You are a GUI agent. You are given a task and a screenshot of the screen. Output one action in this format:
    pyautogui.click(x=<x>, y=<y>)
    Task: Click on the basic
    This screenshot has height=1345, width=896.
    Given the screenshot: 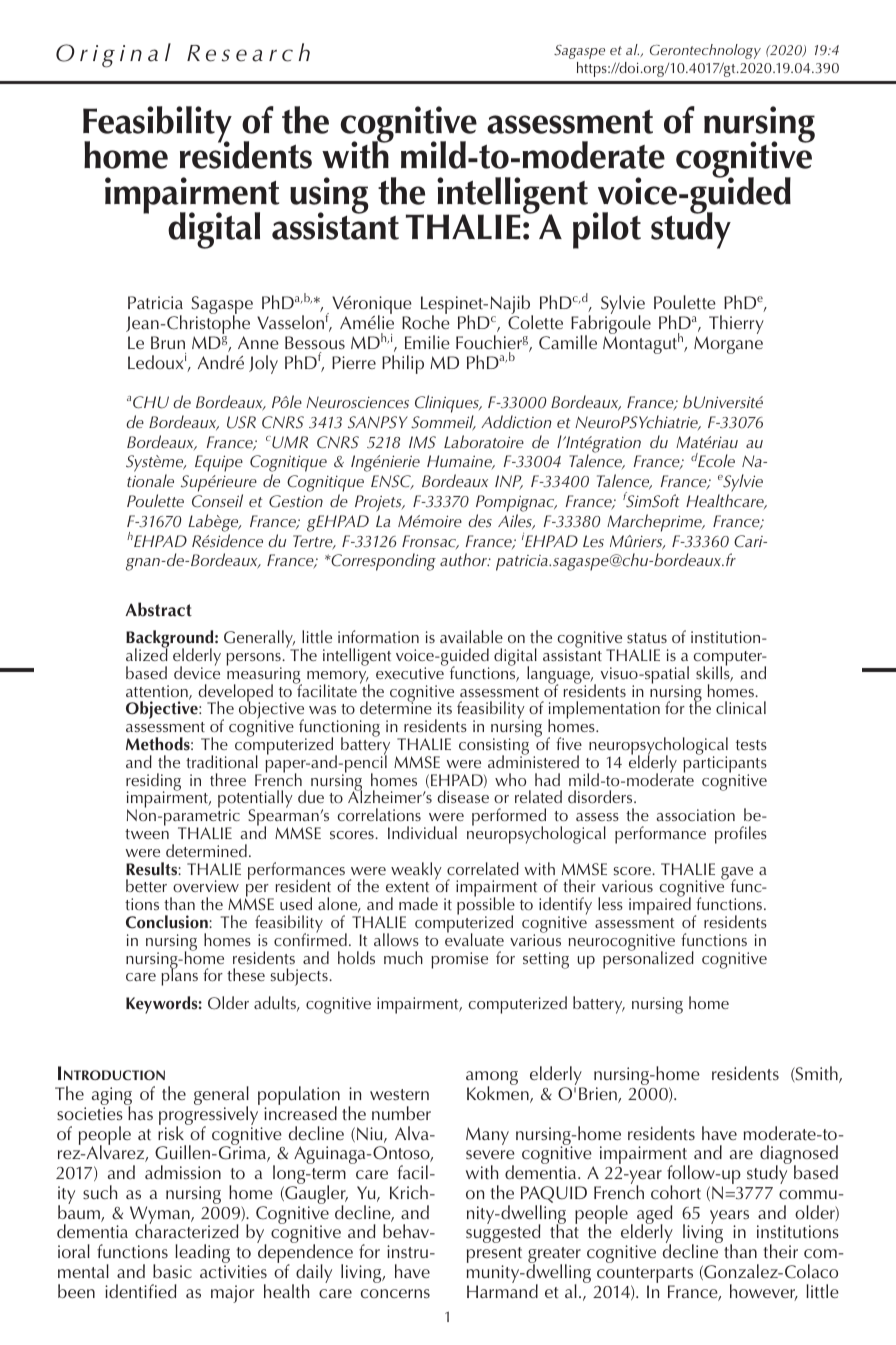 What is the action you would take?
    pyautogui.click(x=172, y=1271)
